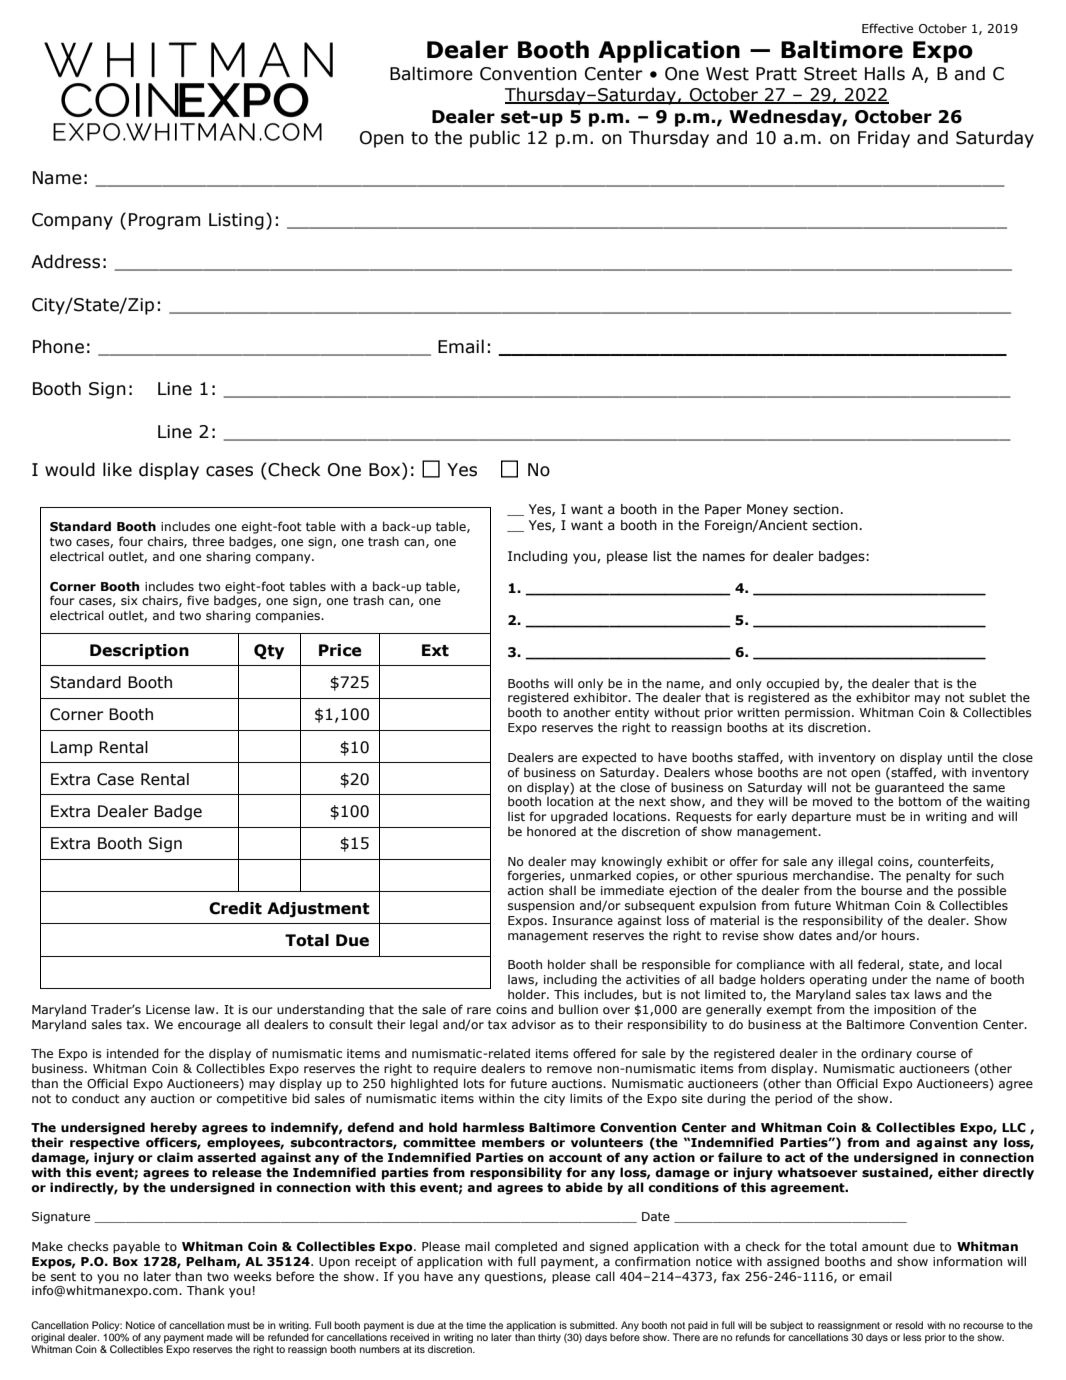 The height and width of the screenshot is (1380, 1066). What do you see at coordinates (817, 714) in the screenshot?
I see `permission` at bounding box center [817, 714].
